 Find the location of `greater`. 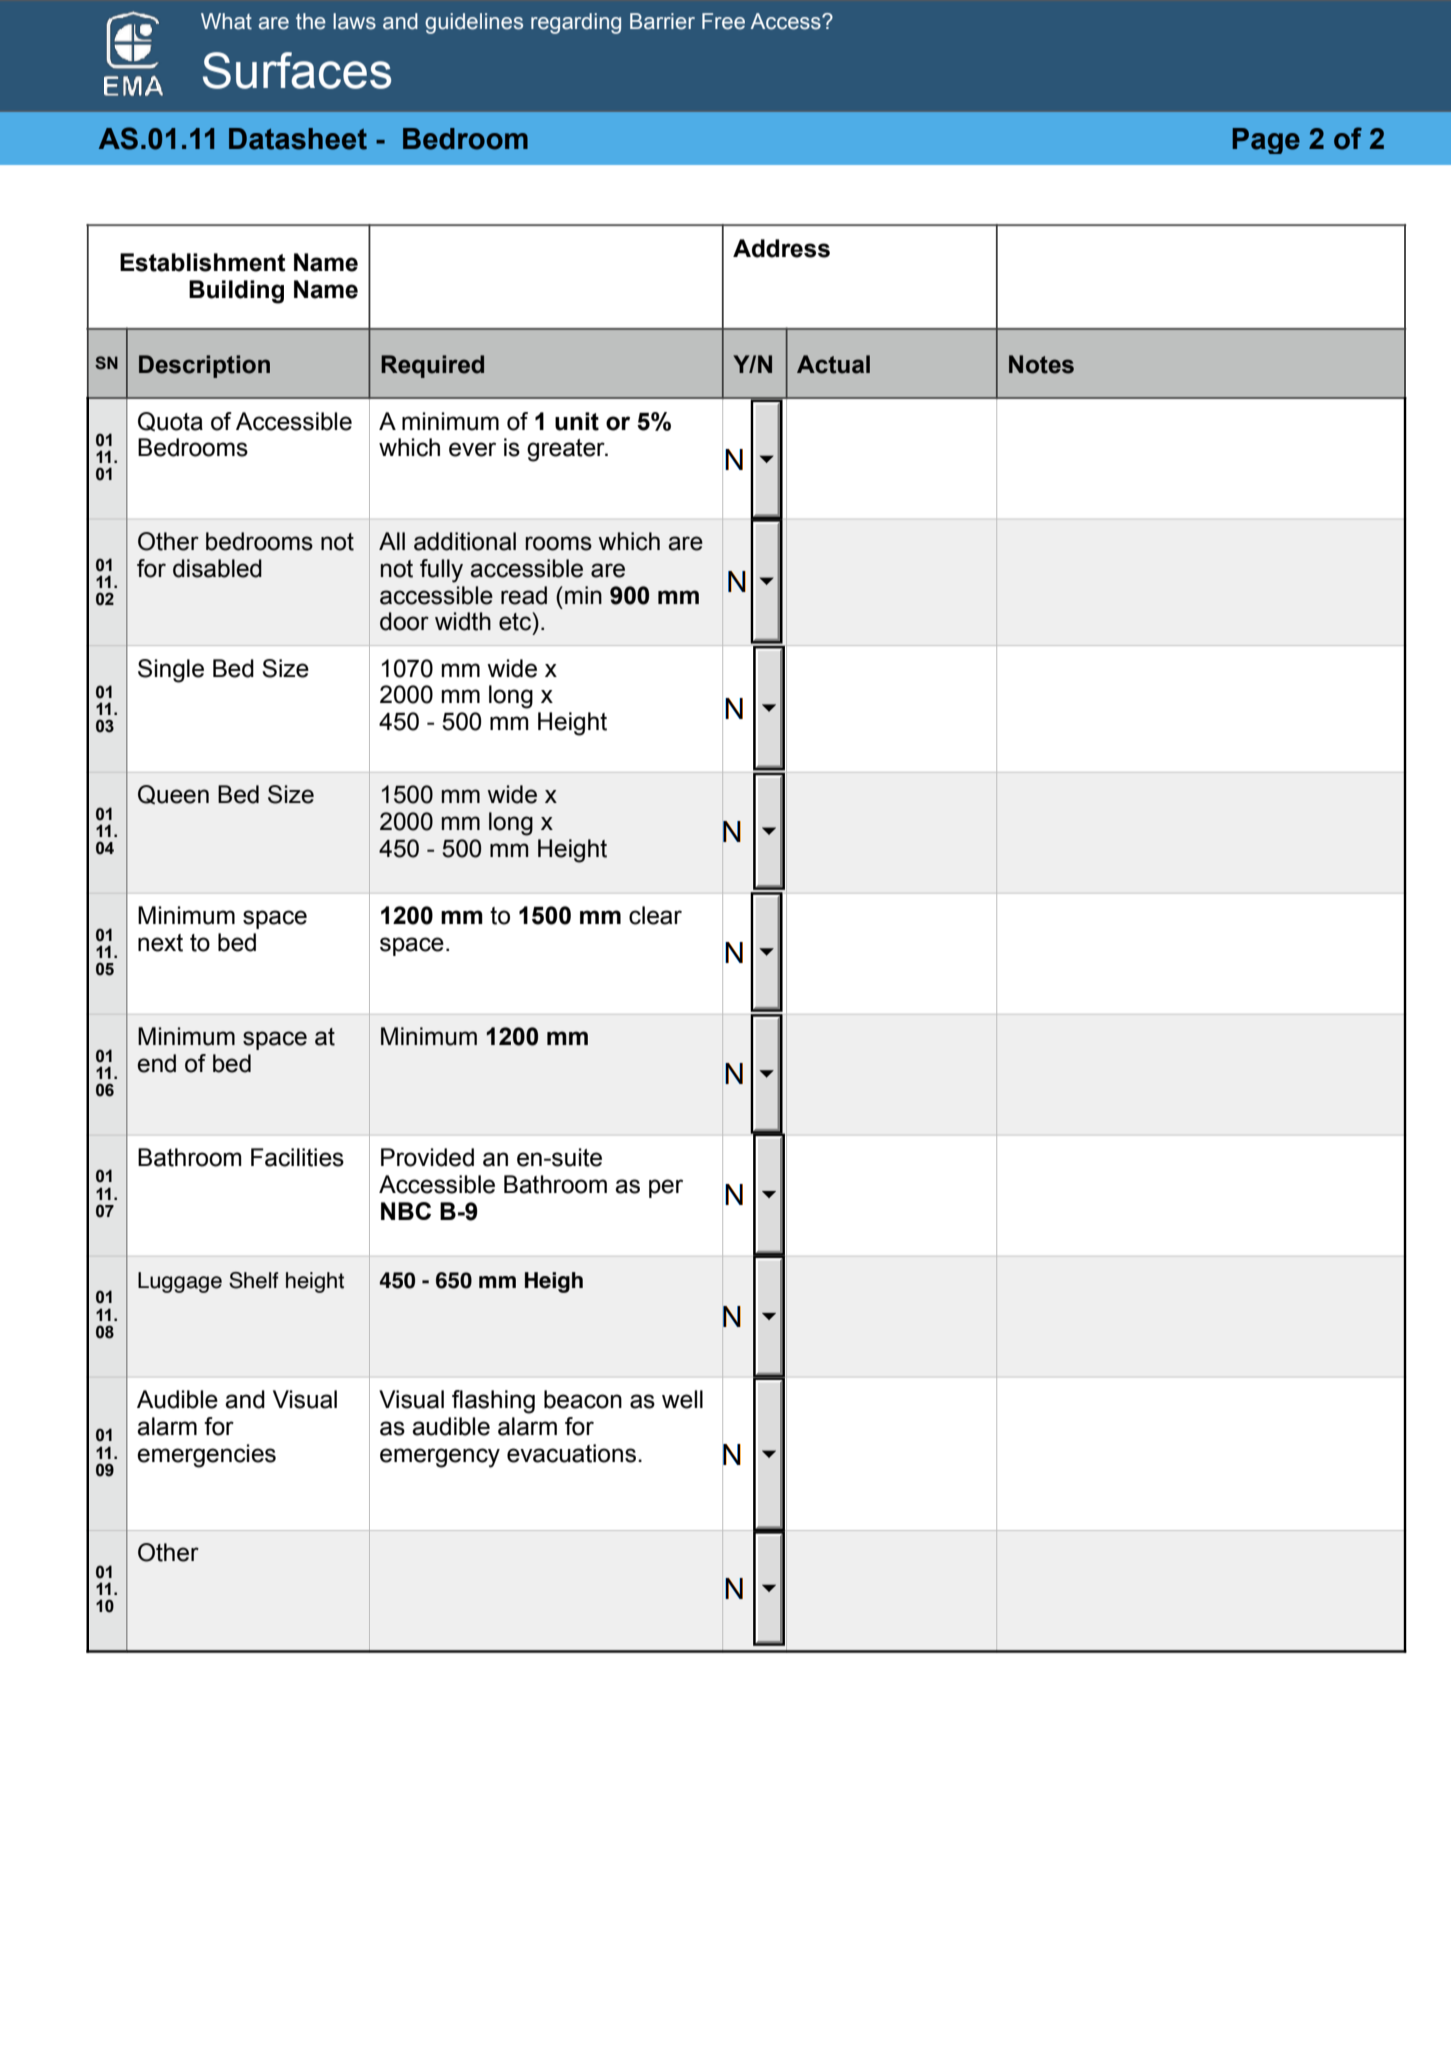

greater is located at coordinates (567, 450).
